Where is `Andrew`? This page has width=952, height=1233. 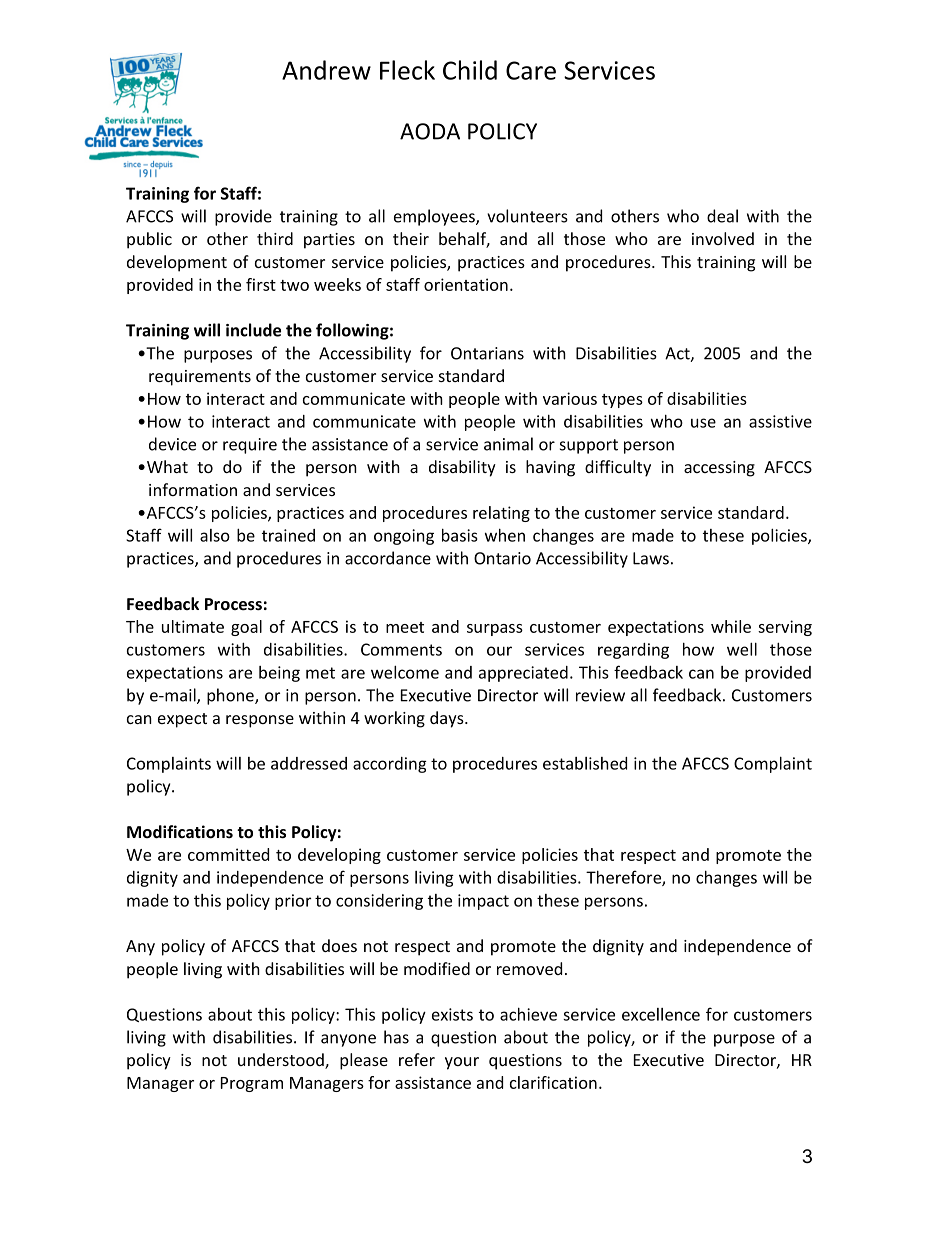 Andrew is located at coordinates (326, 70).
